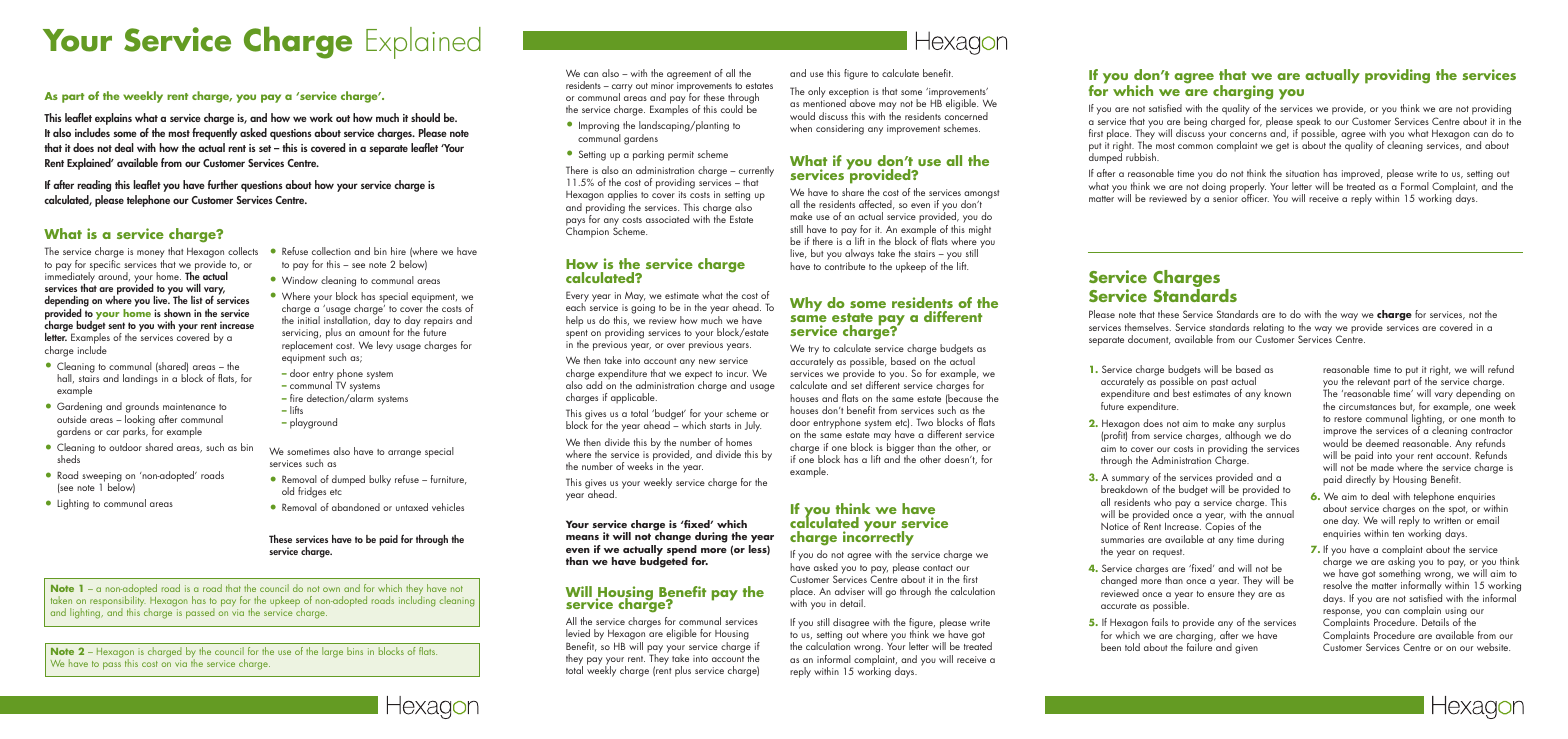 The width and height of the screenshot is (1568, 739). Describe the element at coordinates (1374, 381) in the screenshot. I see `relevant` at that location.
